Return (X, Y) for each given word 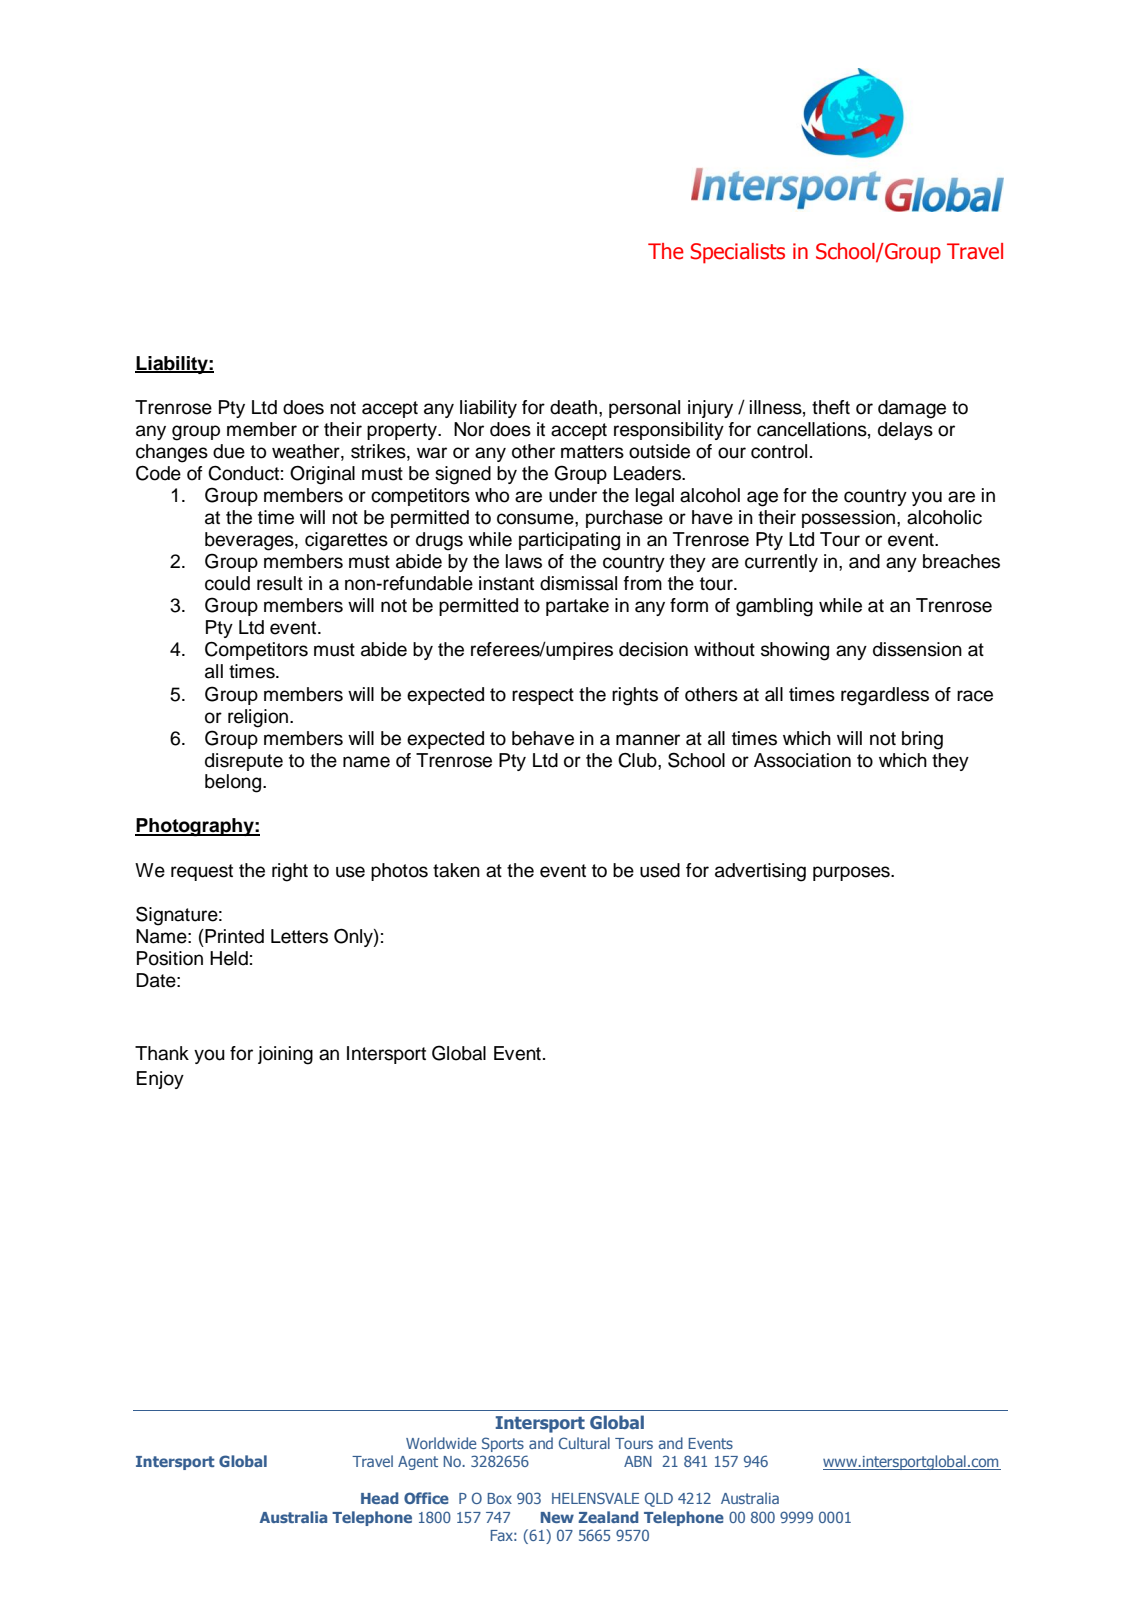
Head (380, 1498)
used (660, 870)
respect (543, 696)
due (229, 451)
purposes (852, 873)
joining (285, 1055)
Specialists (737, 253)
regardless (885, 696)
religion (259, 718)
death (573, 407)
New (557, 1517)
